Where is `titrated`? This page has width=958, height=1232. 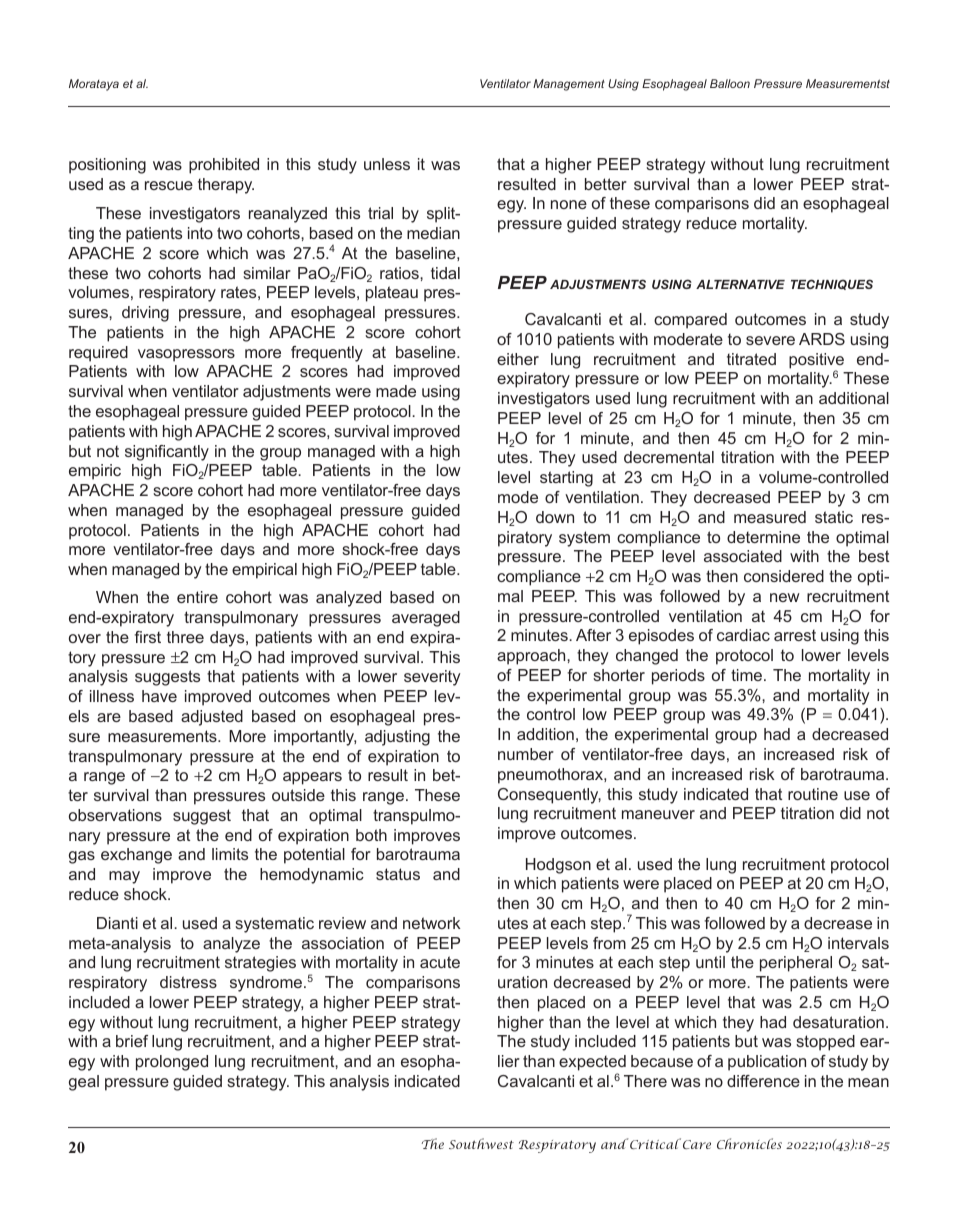
titrated is located at coordinates (751, 359).
